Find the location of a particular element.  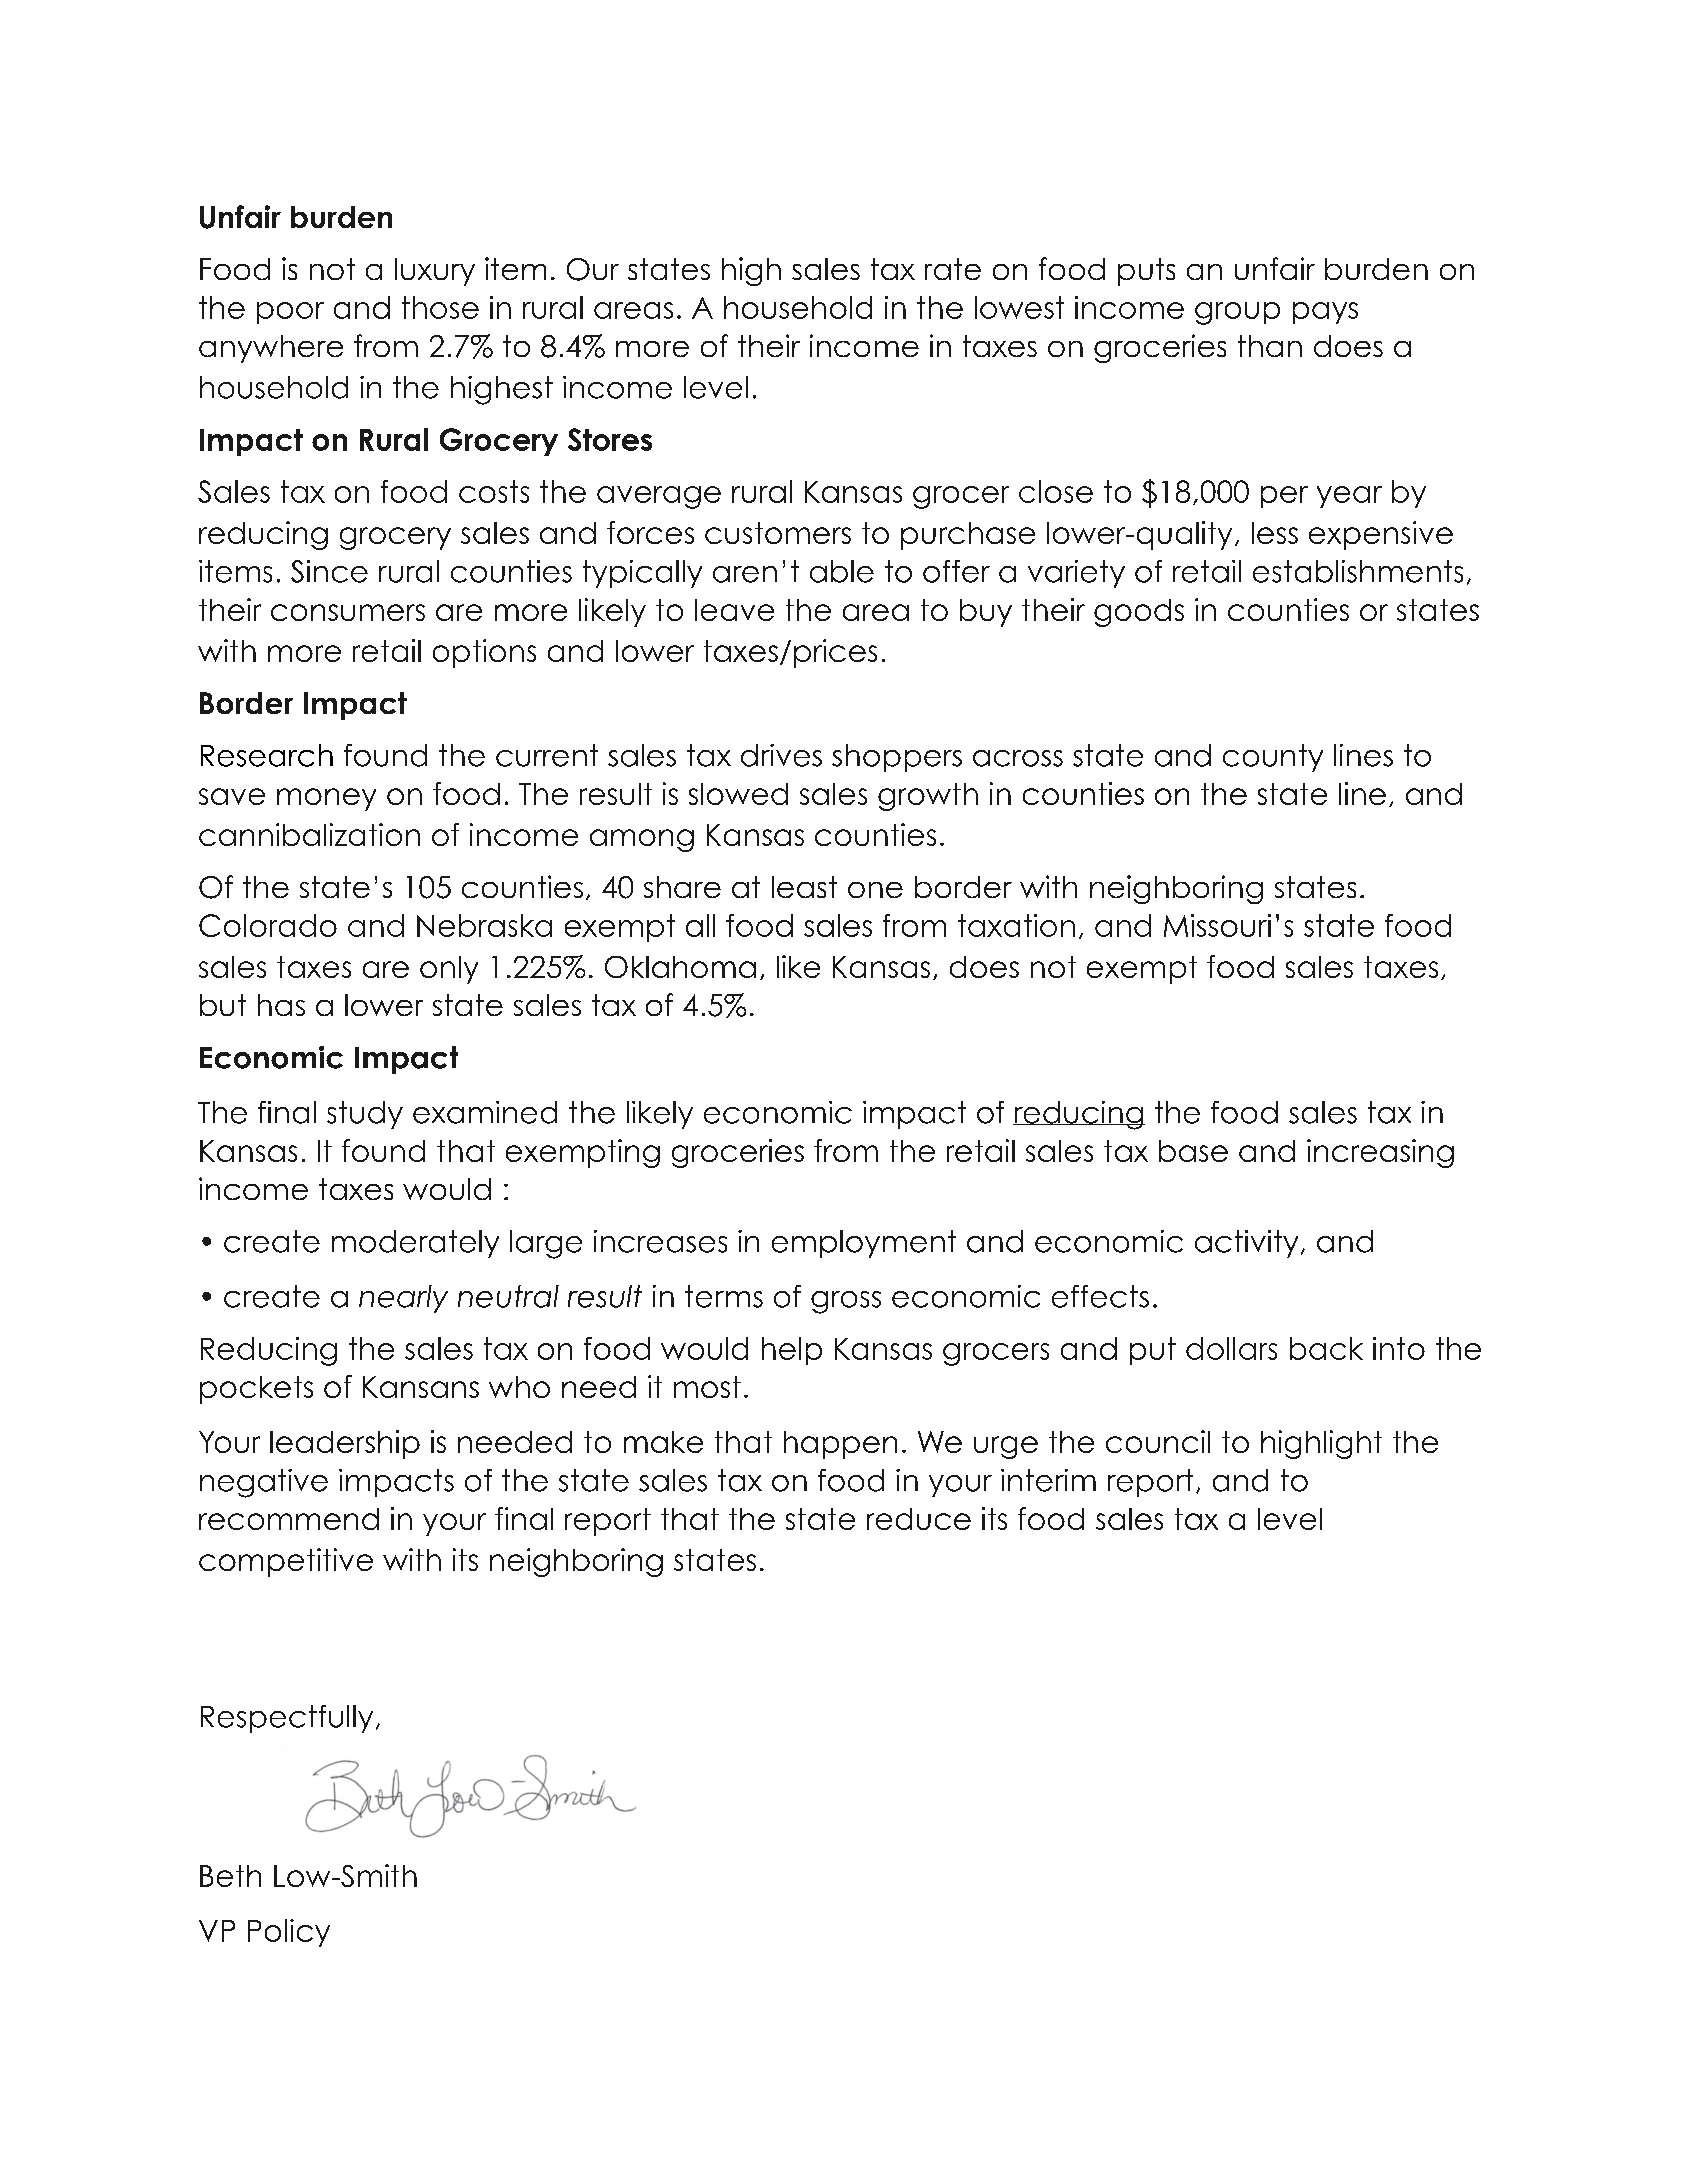

county is located at coordinates (1273, 758).
